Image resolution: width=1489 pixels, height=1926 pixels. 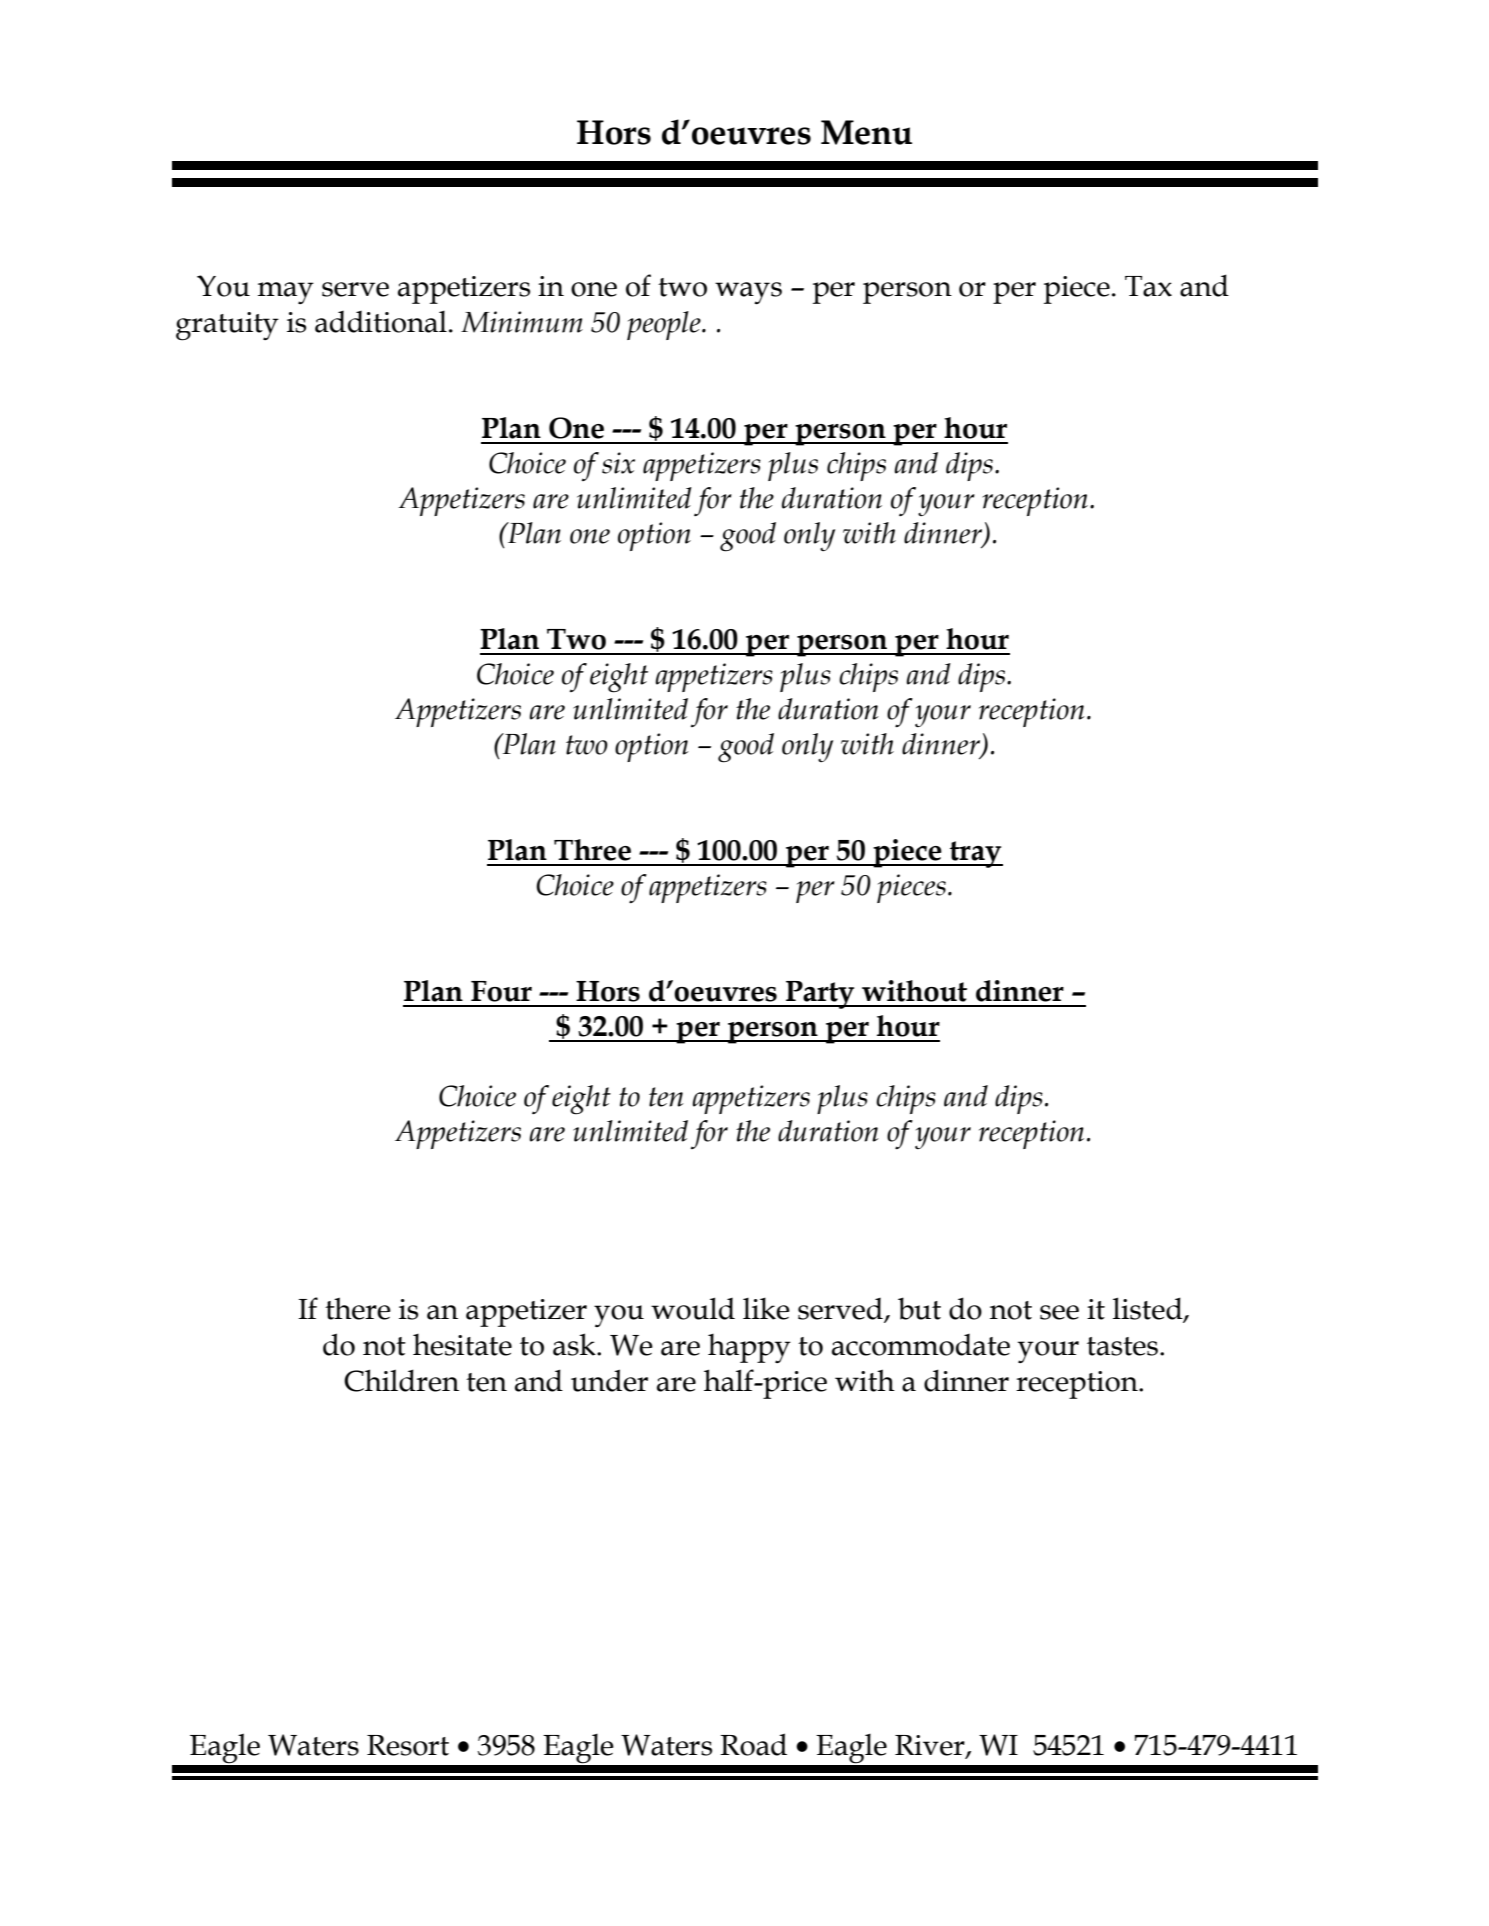 I want to click on Resort, so click(x=408, y=1745).
